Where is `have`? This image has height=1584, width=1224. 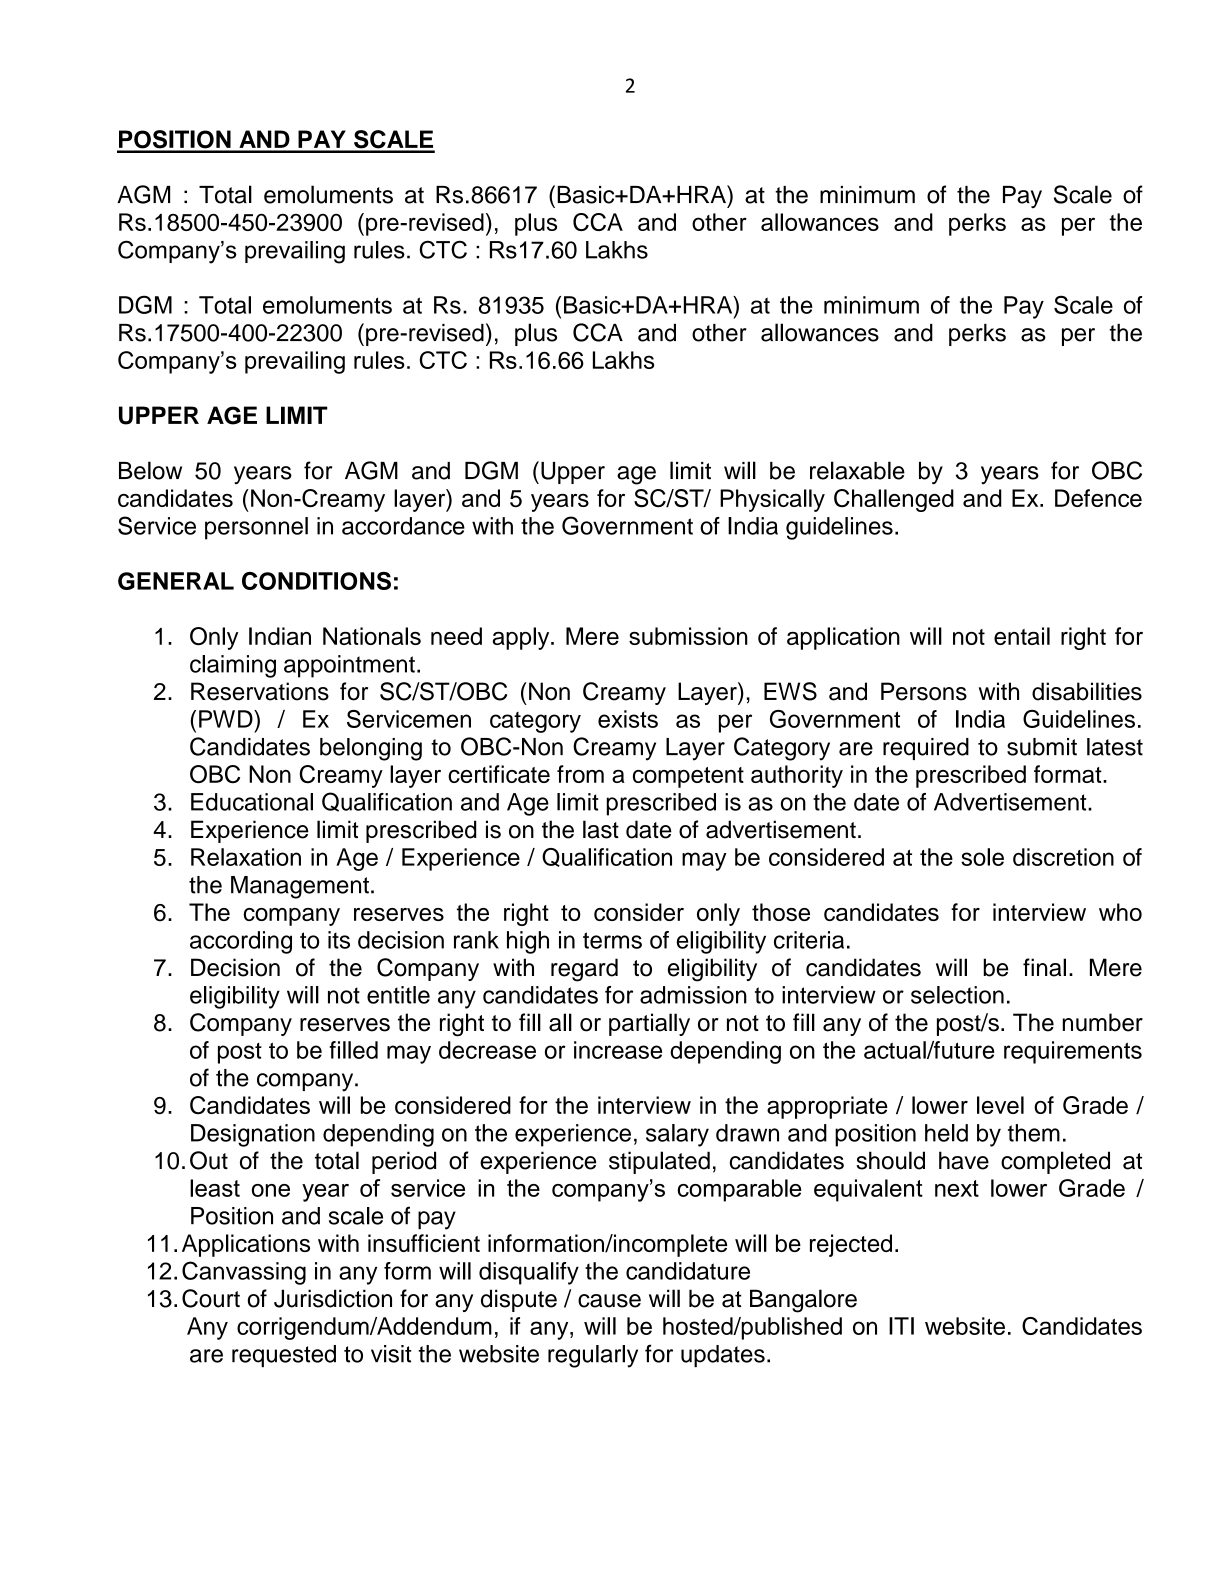
have is located at coordinates (964, 1160).
